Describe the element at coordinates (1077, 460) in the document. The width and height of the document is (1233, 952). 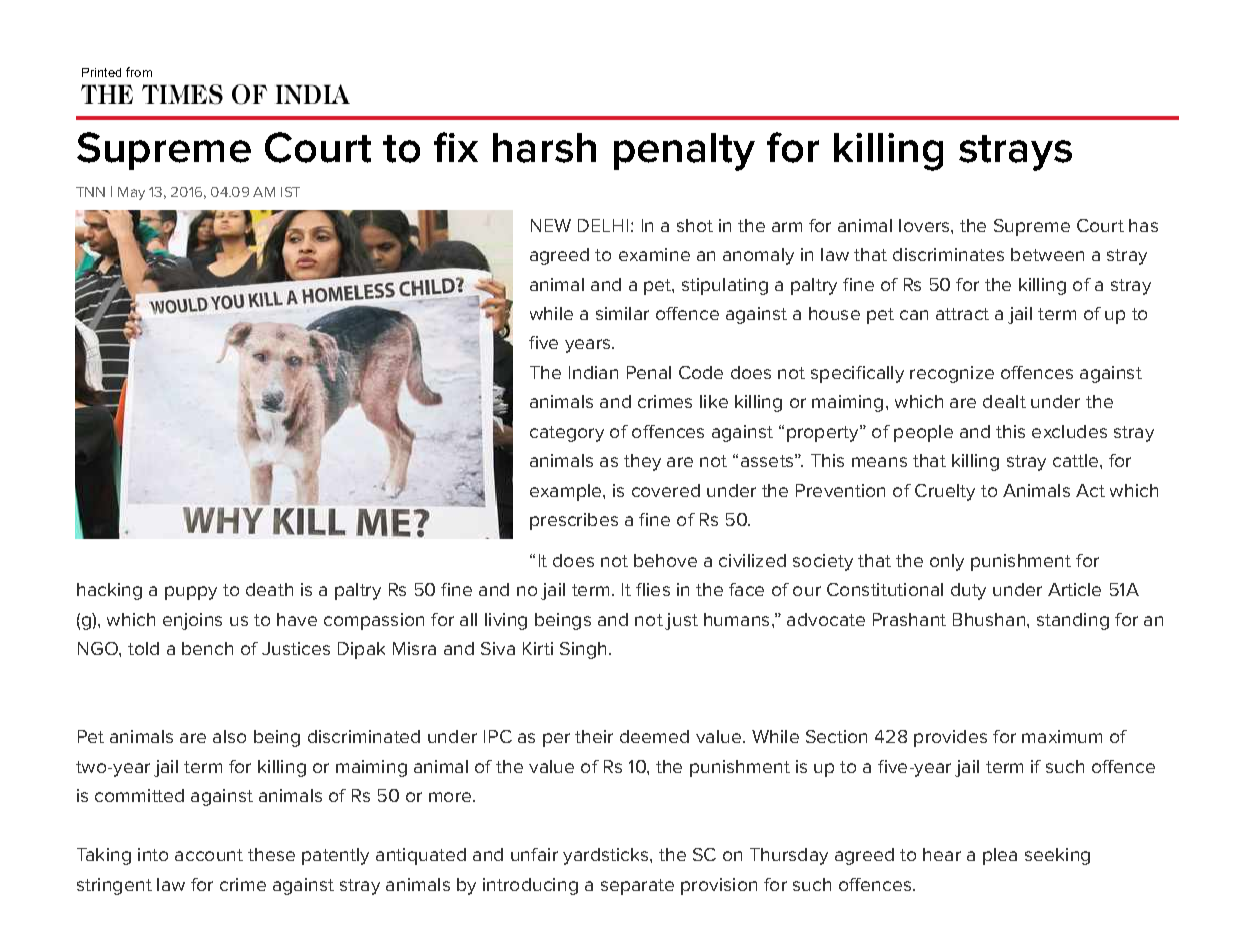
I see `cattle` at that location.
